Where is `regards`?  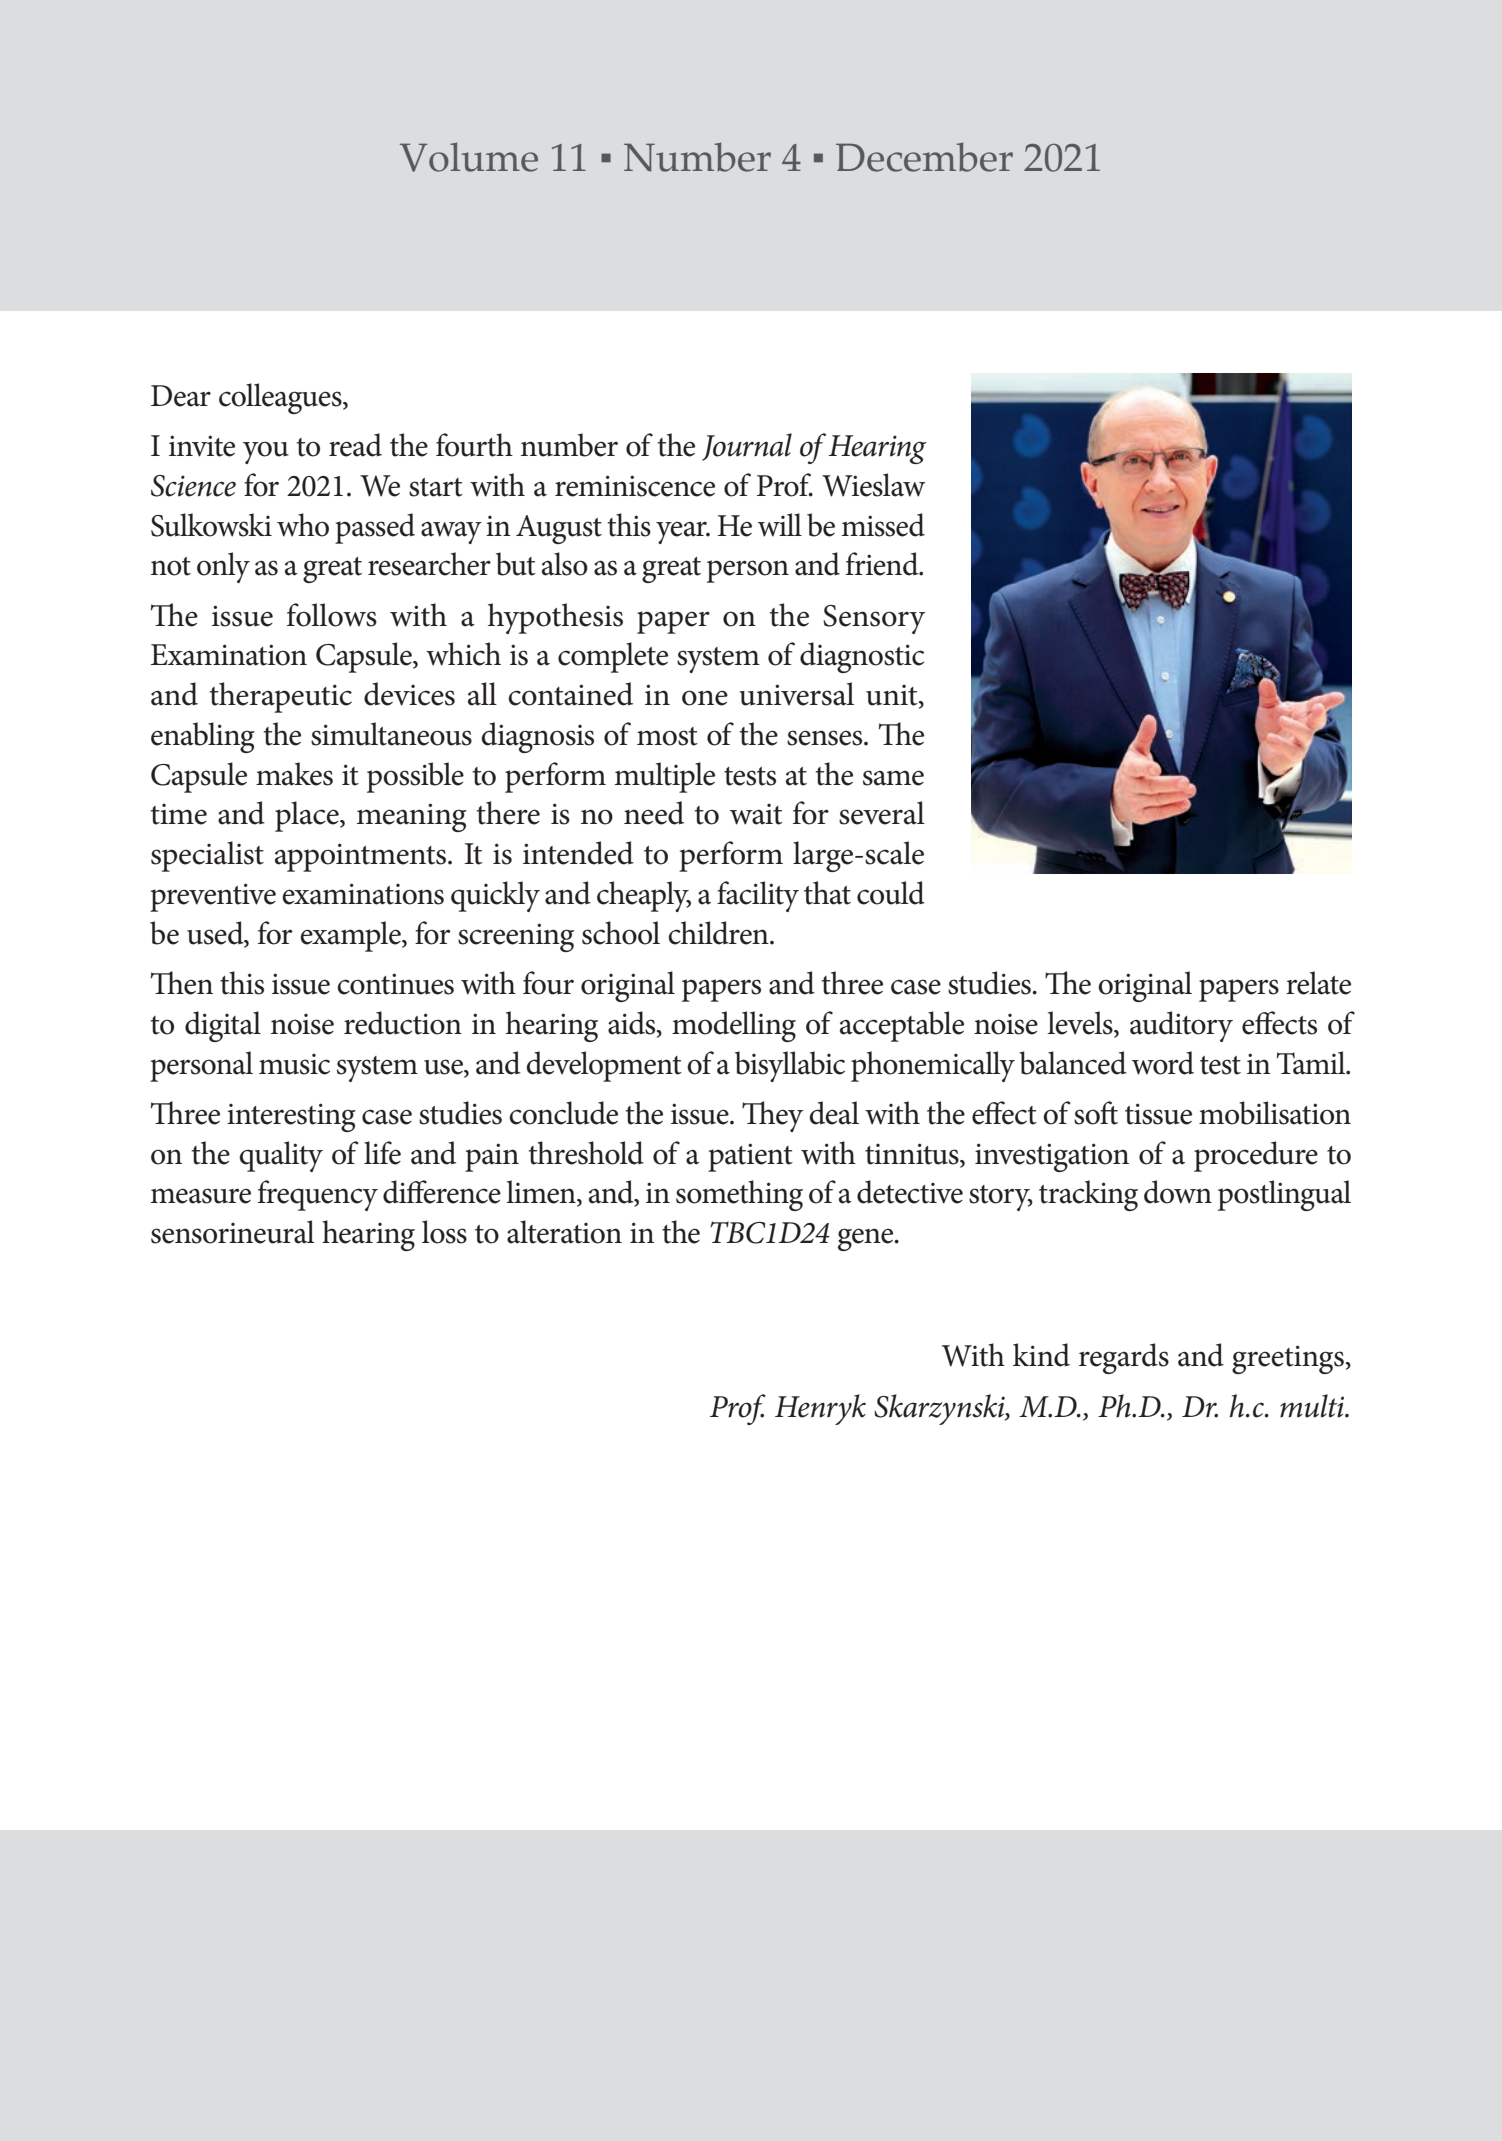
regards is located at coordinates (1124, 1358).
